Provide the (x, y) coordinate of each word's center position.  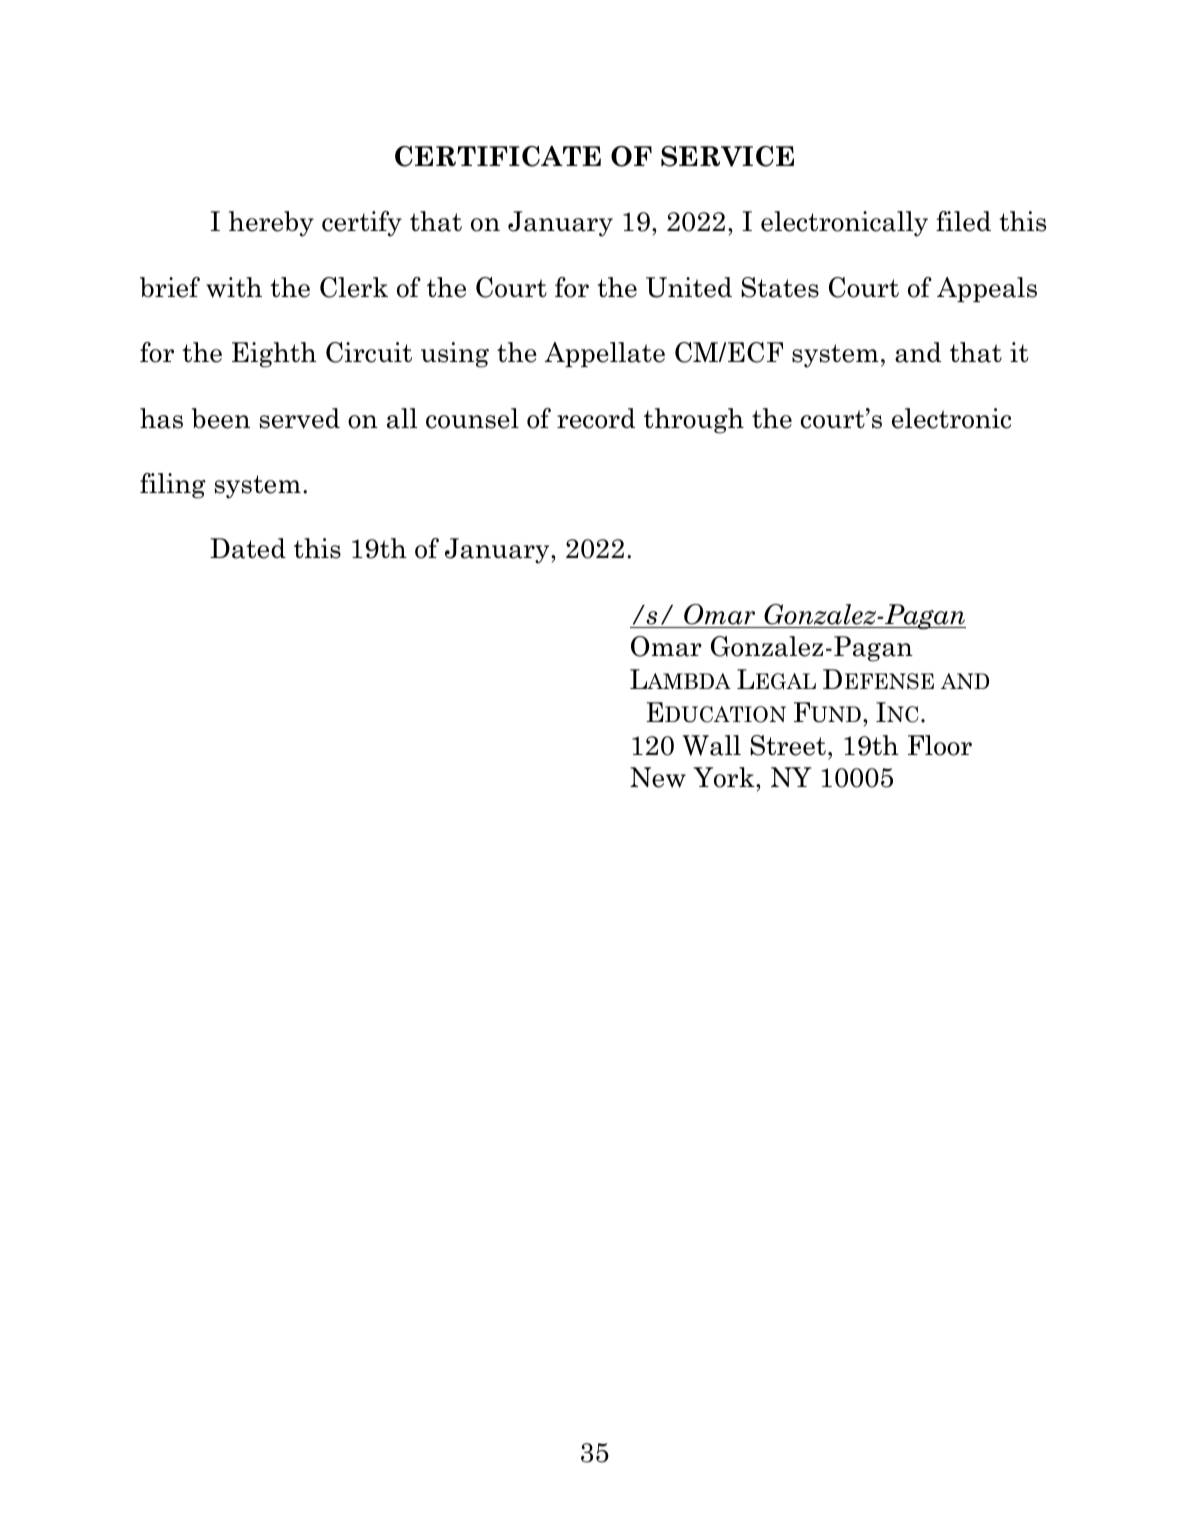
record (596, 418)
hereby (271, 224)
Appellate (604, 354)
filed (963, 221)
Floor (940, 745)
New (658, 777)
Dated (248, 548)
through (694, 421)
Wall (712, 745)
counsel (472, 418)
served (300, 418)
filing (173, 486)
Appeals (987, 289)
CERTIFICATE (498, 156)
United (689, 287)
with (234, 287)
